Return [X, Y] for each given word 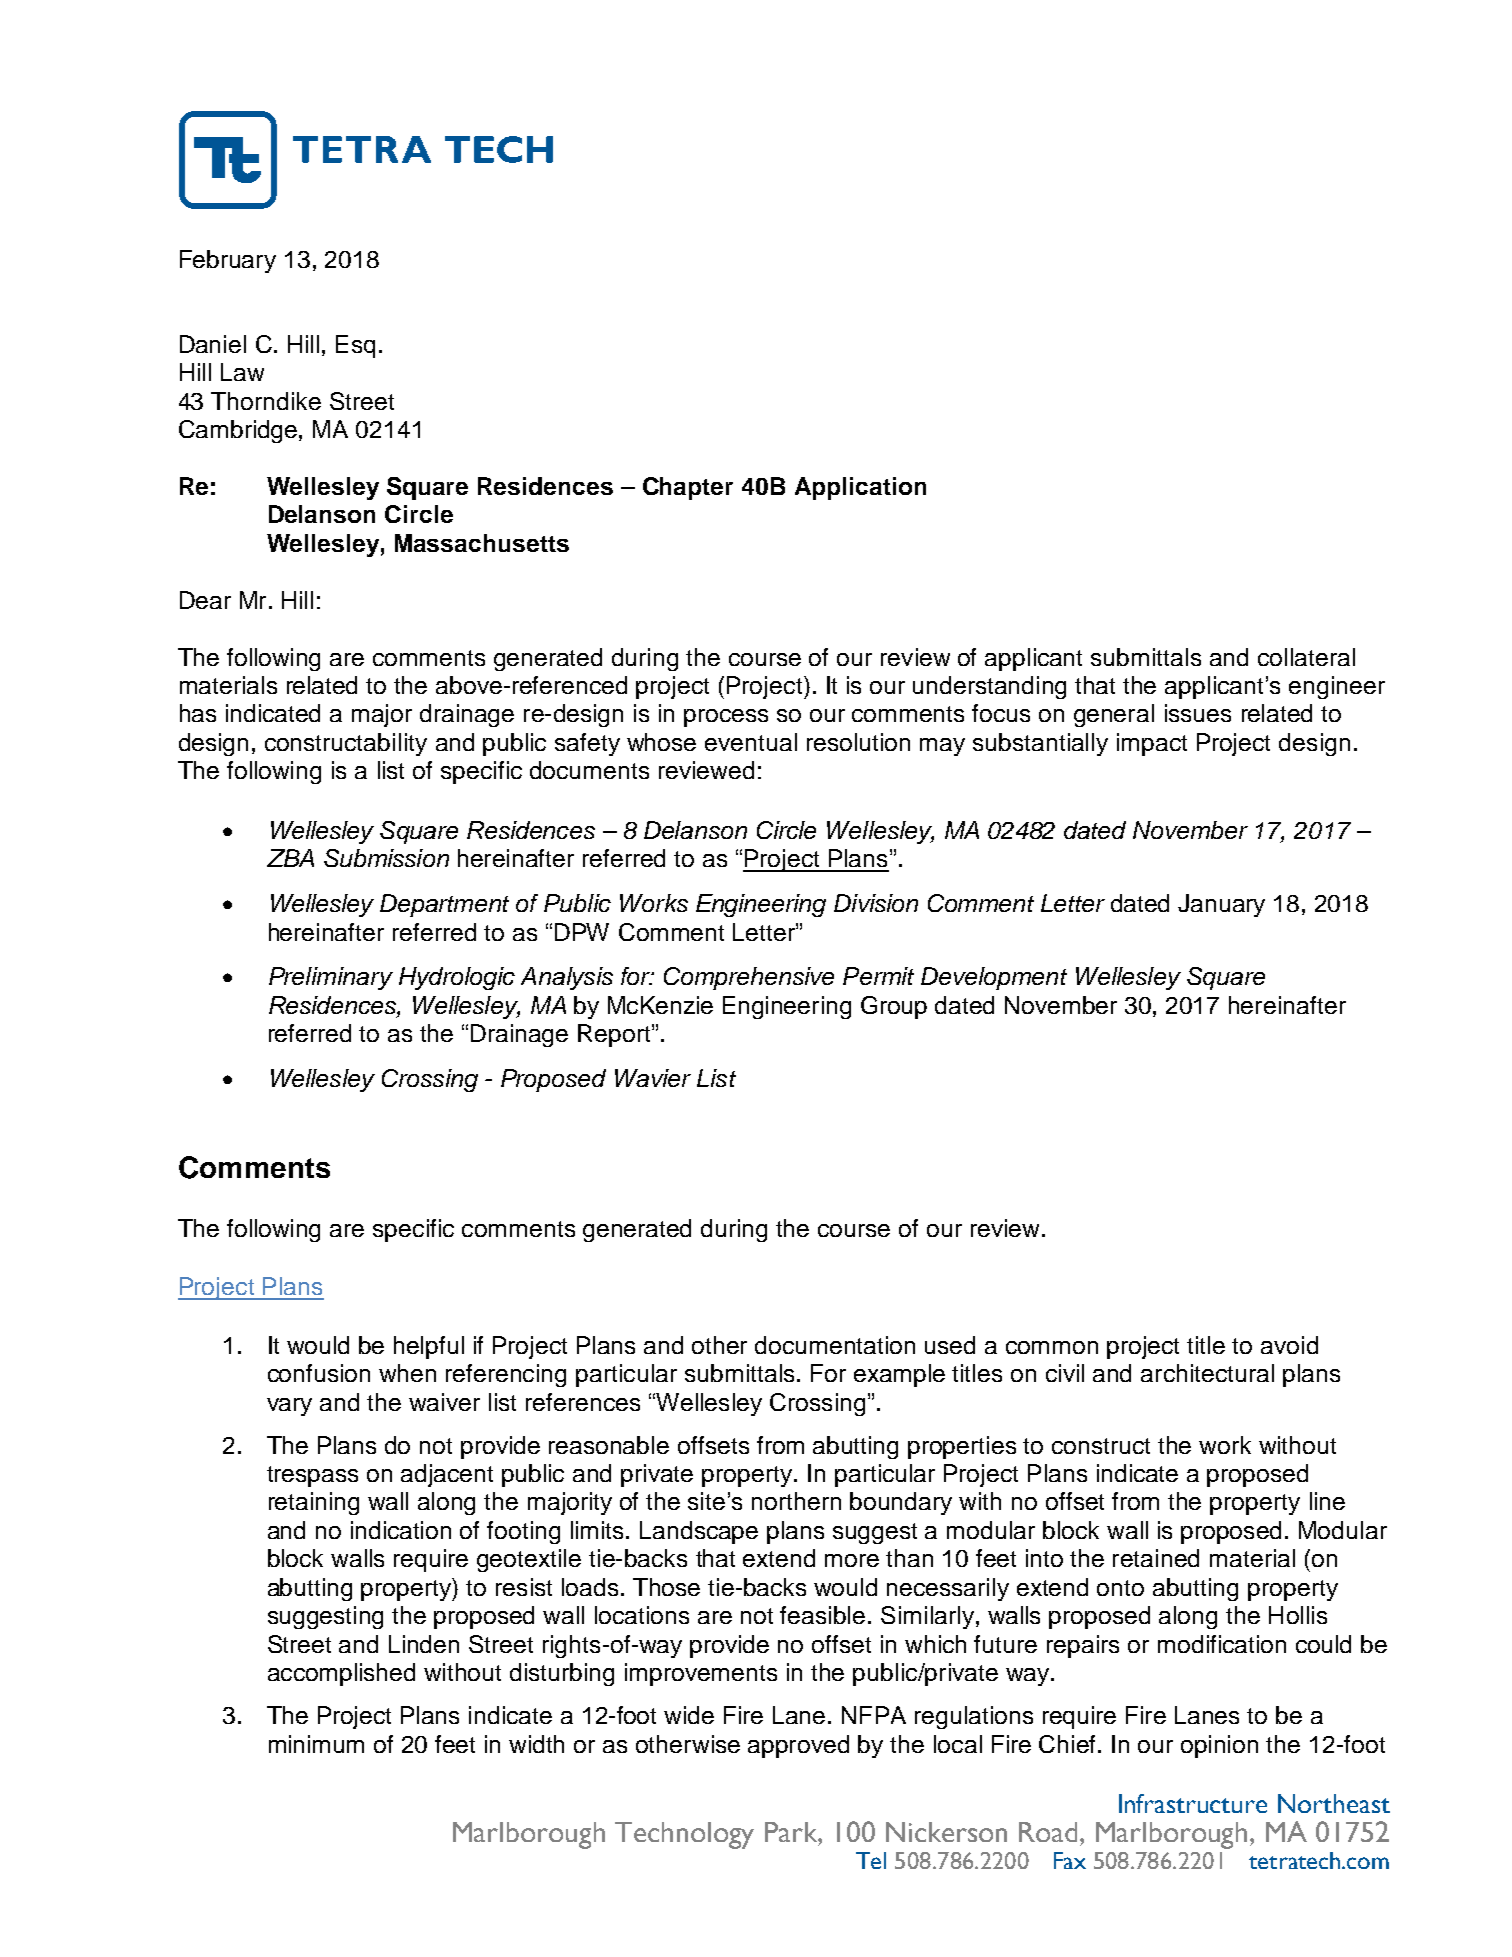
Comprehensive [749, 978]
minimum [316, 1744]
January [1221, 905]
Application [860, 488]
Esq [355, 346]
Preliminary [331, 978]
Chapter [688, 488]
